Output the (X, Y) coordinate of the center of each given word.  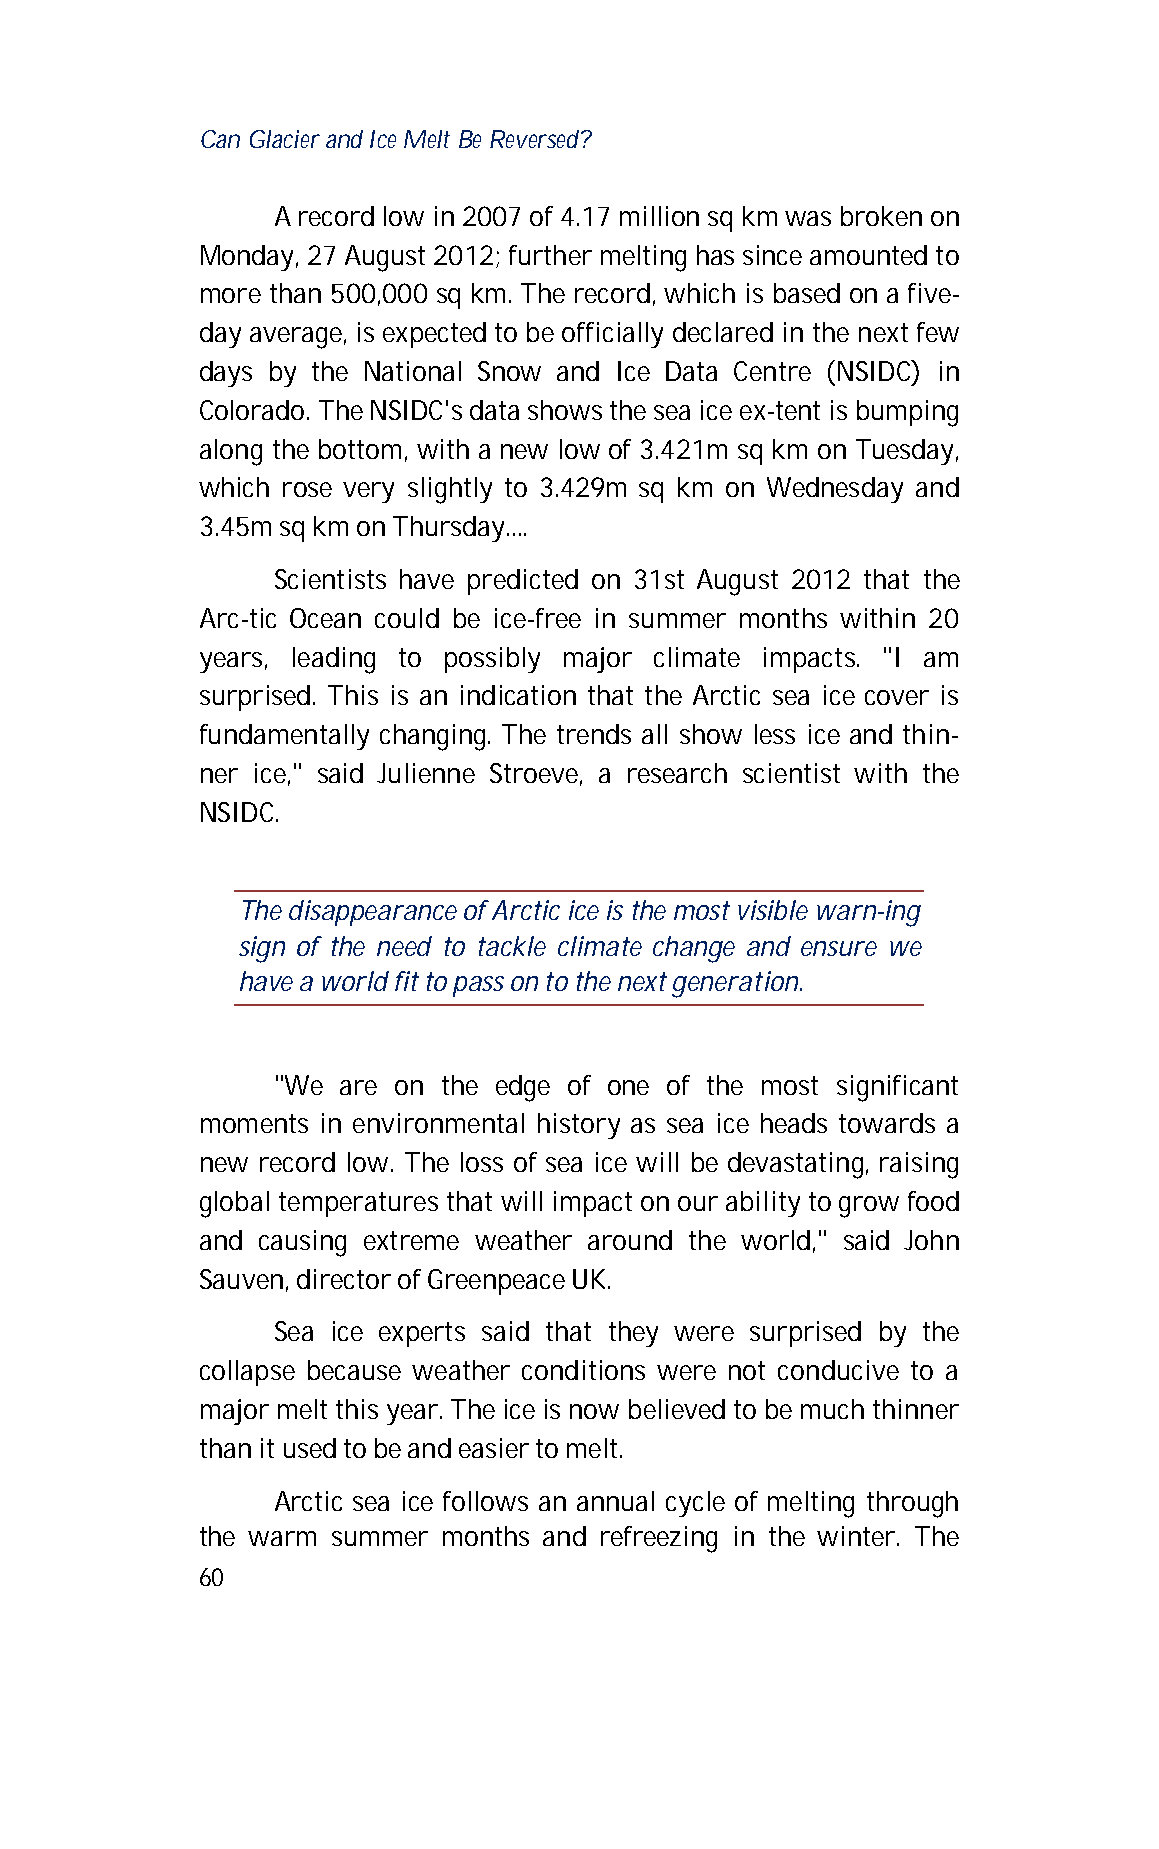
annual (615, 1501)
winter (857, 1536)
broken (881, 216)
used (310, 1448)
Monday (247, 258)
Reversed (534, 139)
